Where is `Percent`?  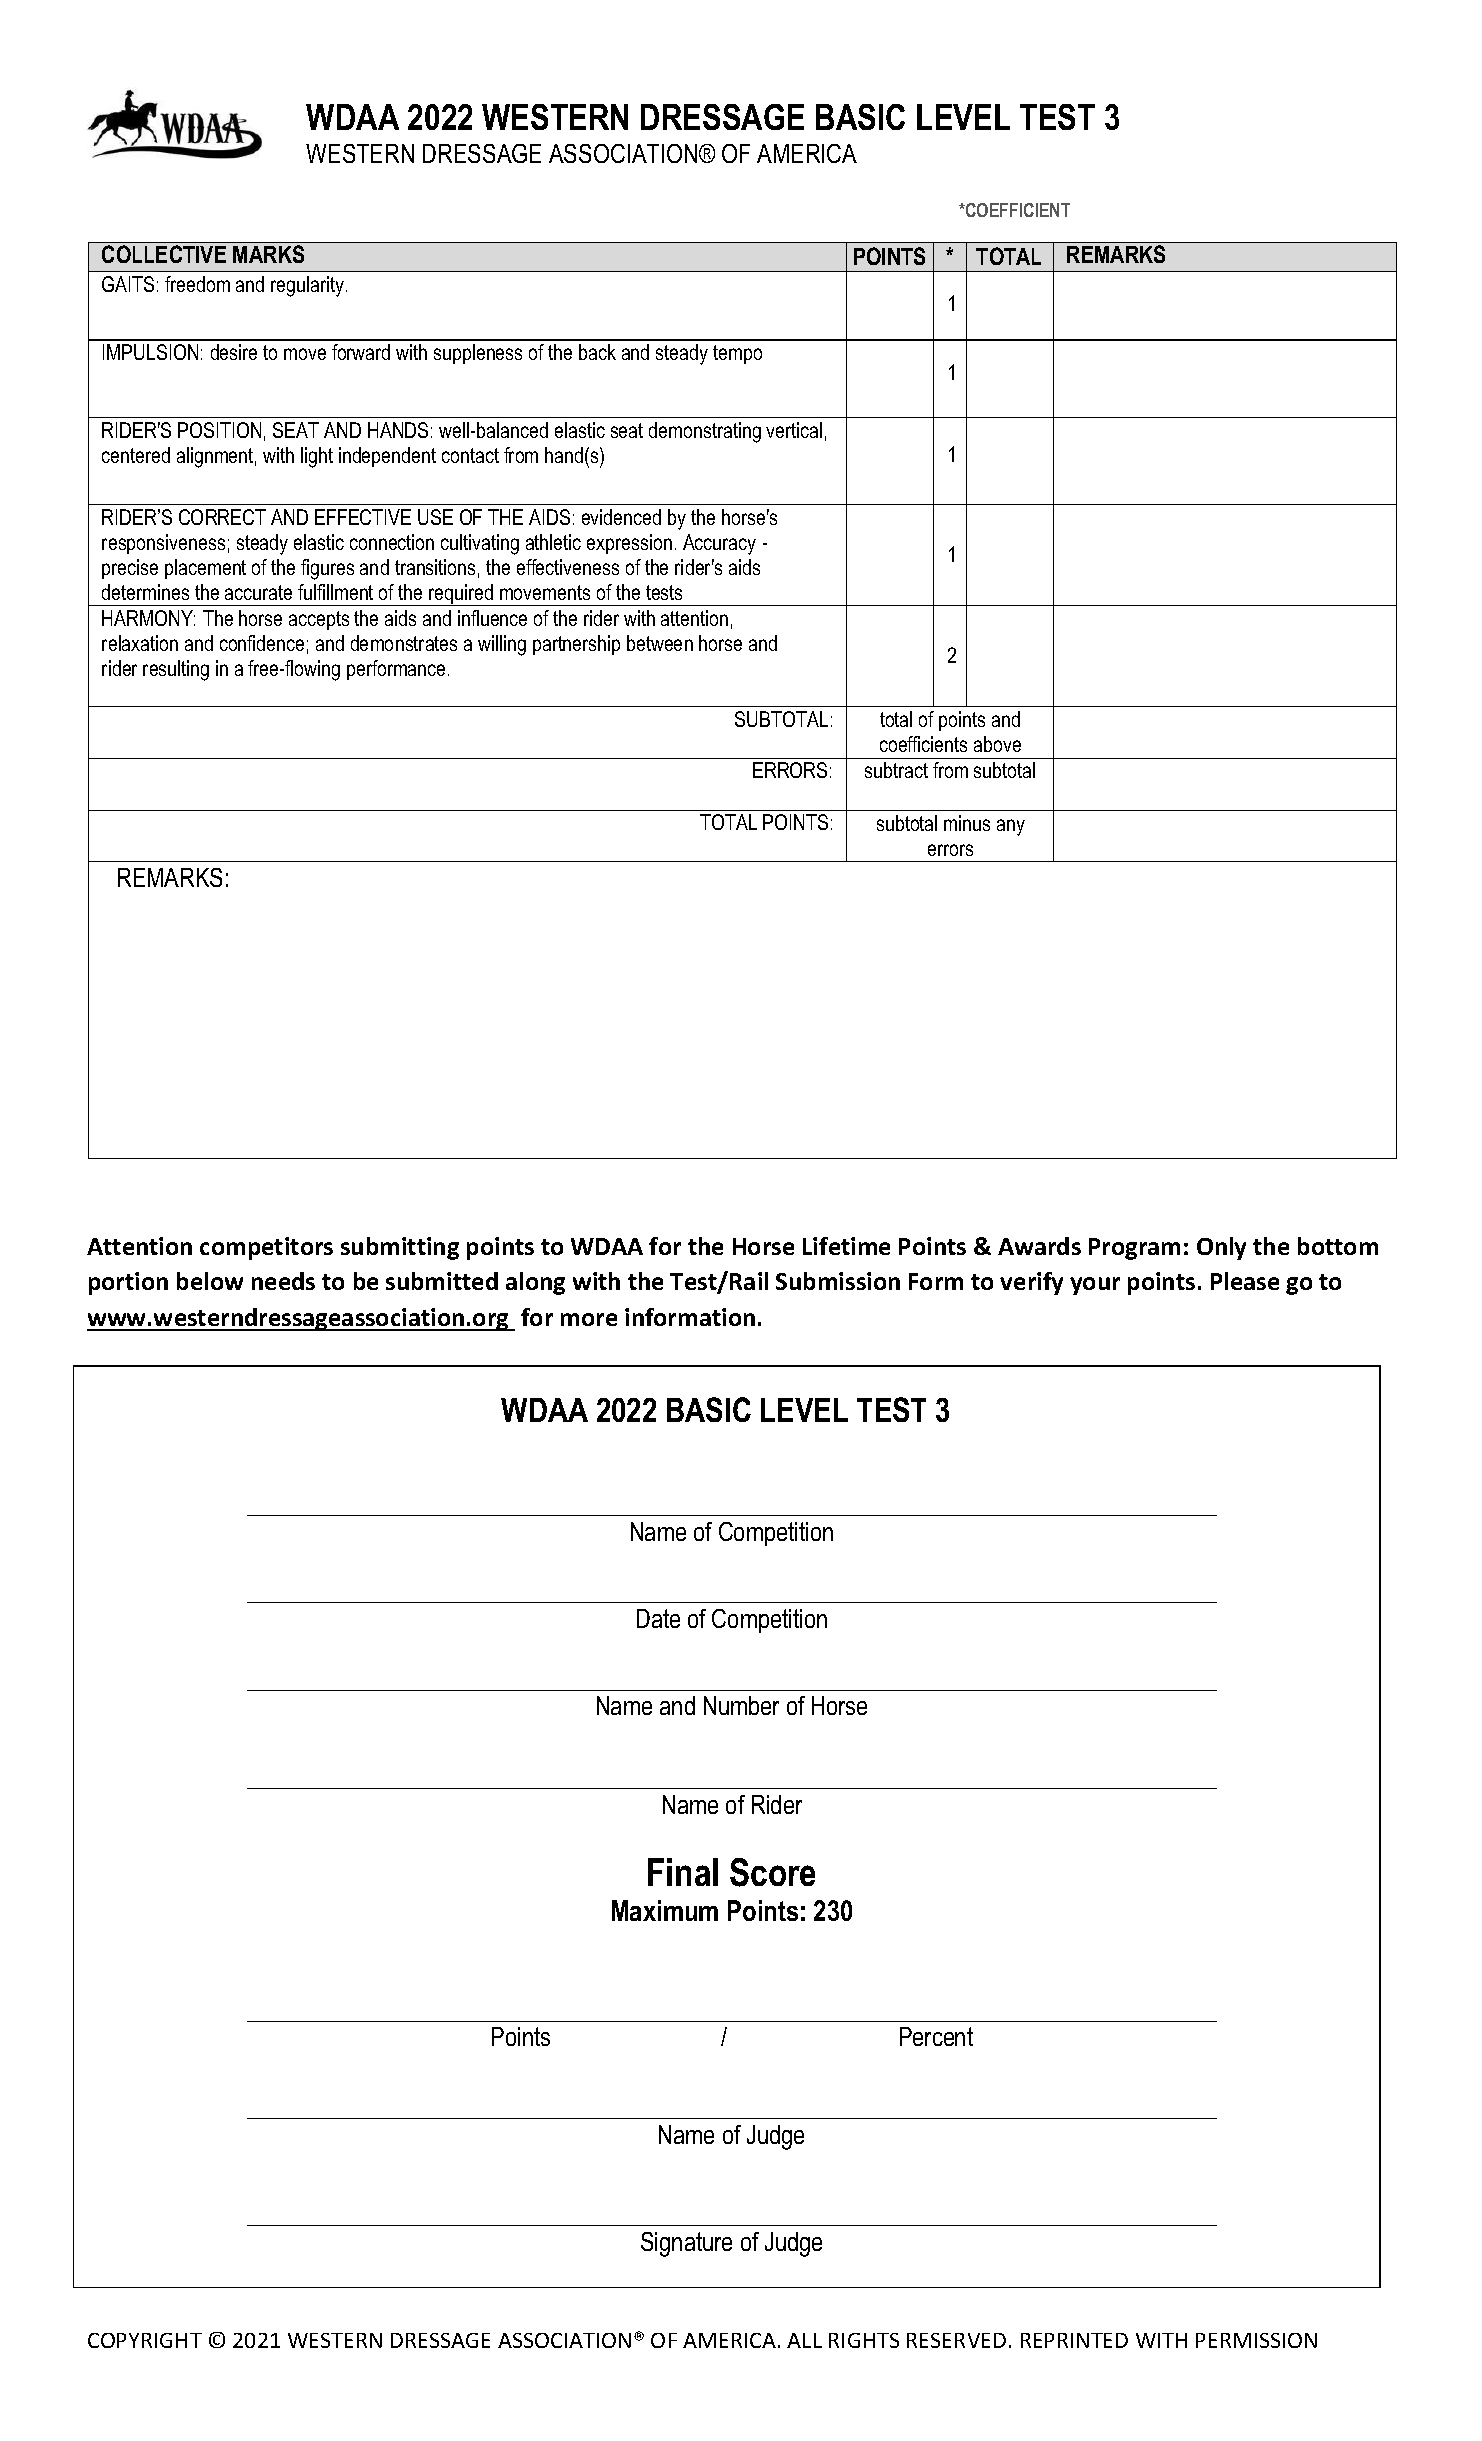
Percent is located at coordinates (936, 2036).
